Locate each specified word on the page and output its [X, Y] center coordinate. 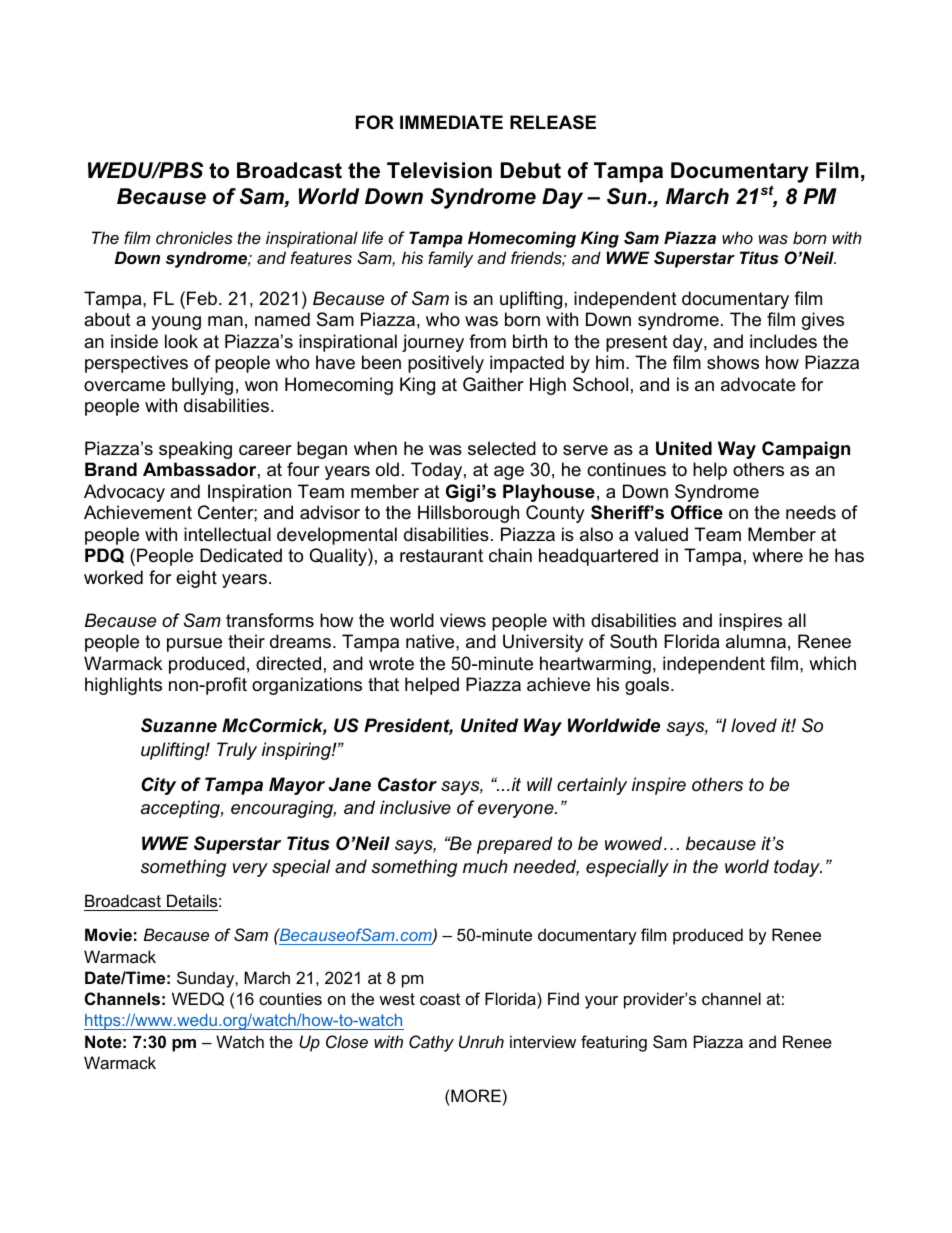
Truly [237, 751]
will [539, 784]
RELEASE [553, 122]
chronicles [194, 237]
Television [439, 170]
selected [502, 448]
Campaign [806, 450]
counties [290, 998]
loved [754, 725]
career [265, 450]
